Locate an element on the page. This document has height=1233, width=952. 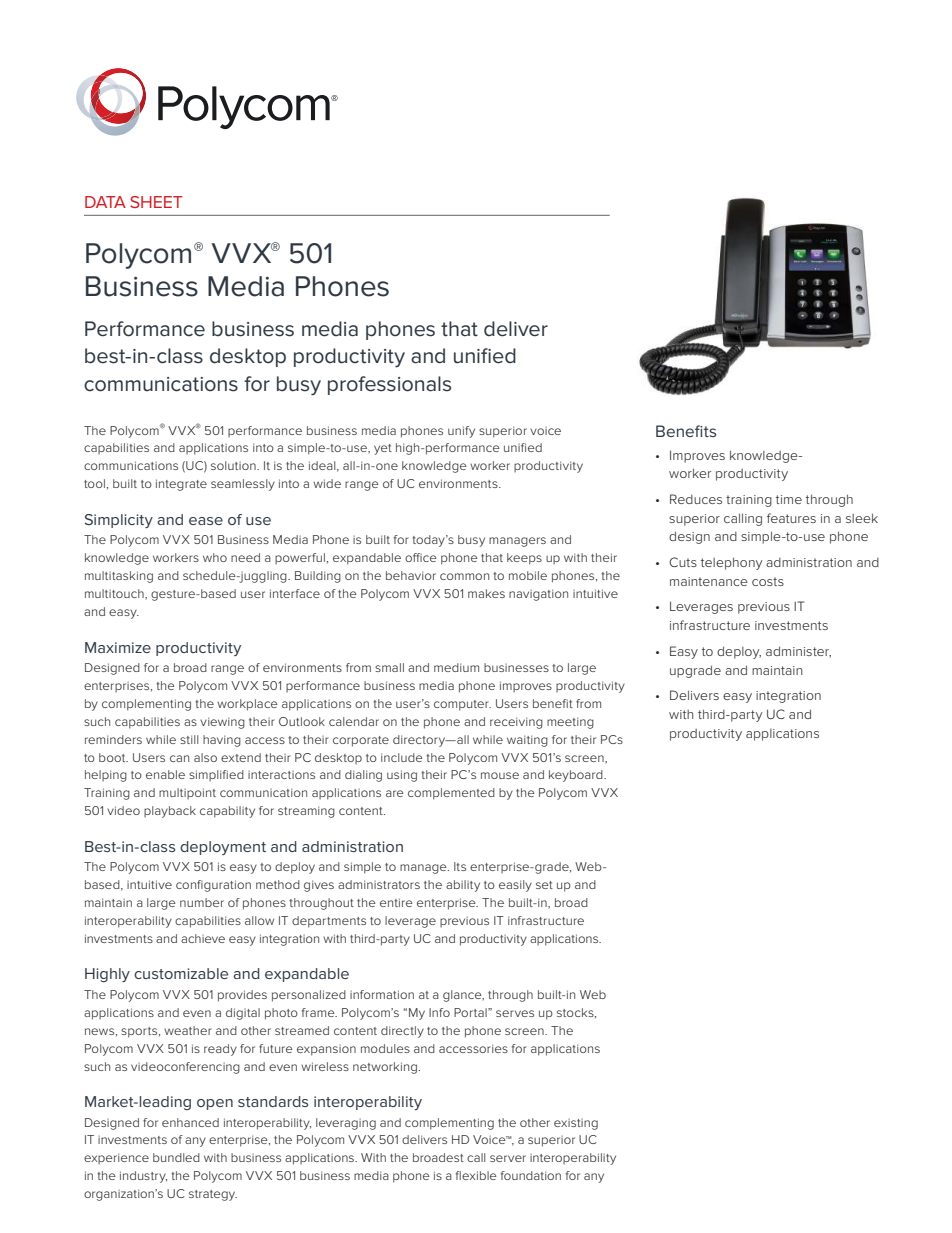
time is located at coordinates (789, 499).
